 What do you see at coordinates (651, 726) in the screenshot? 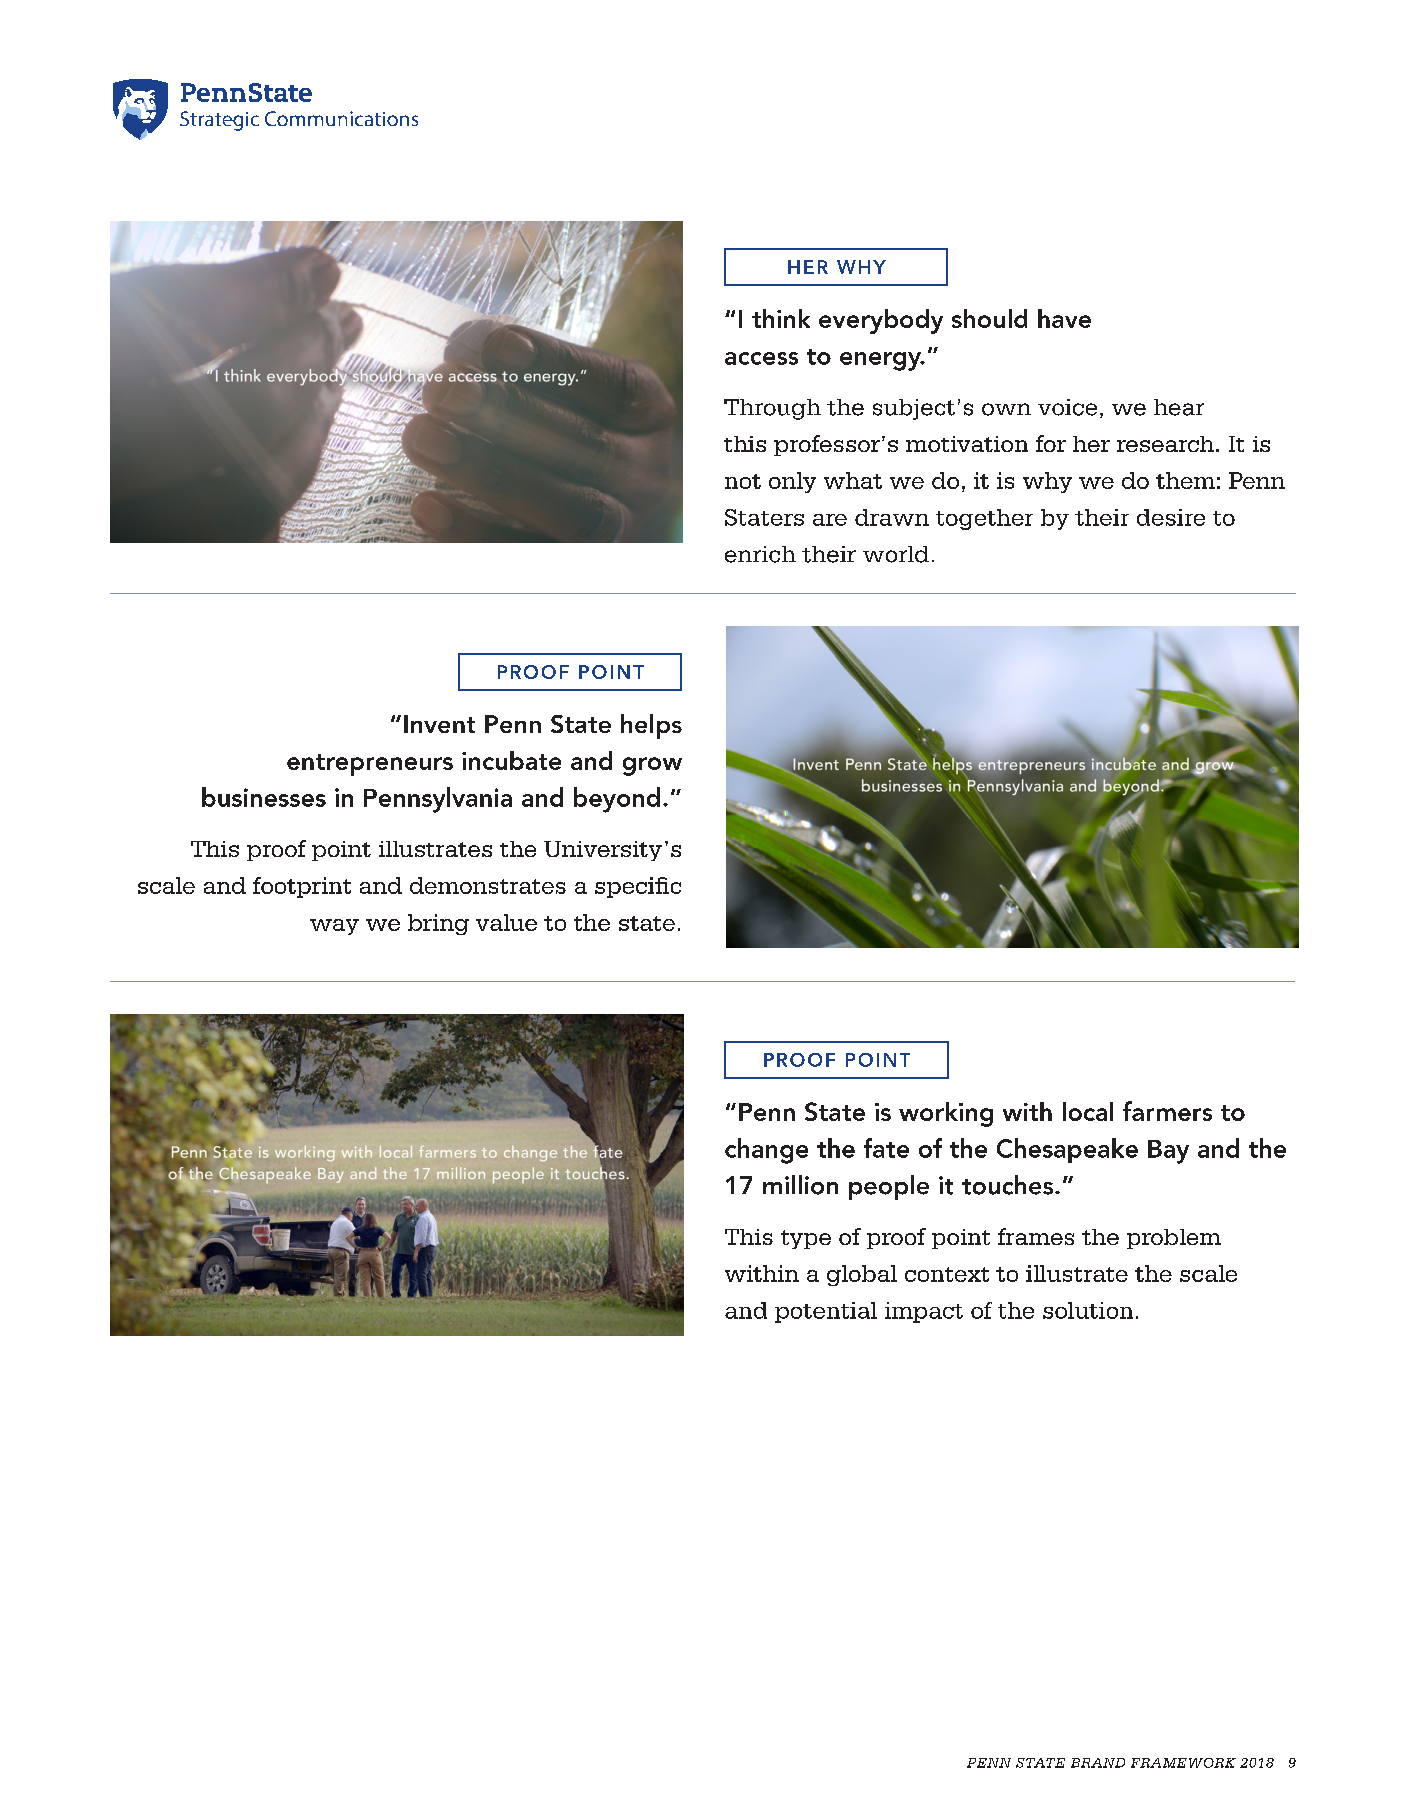
I see `helps` at bounding box center [651, 726].
